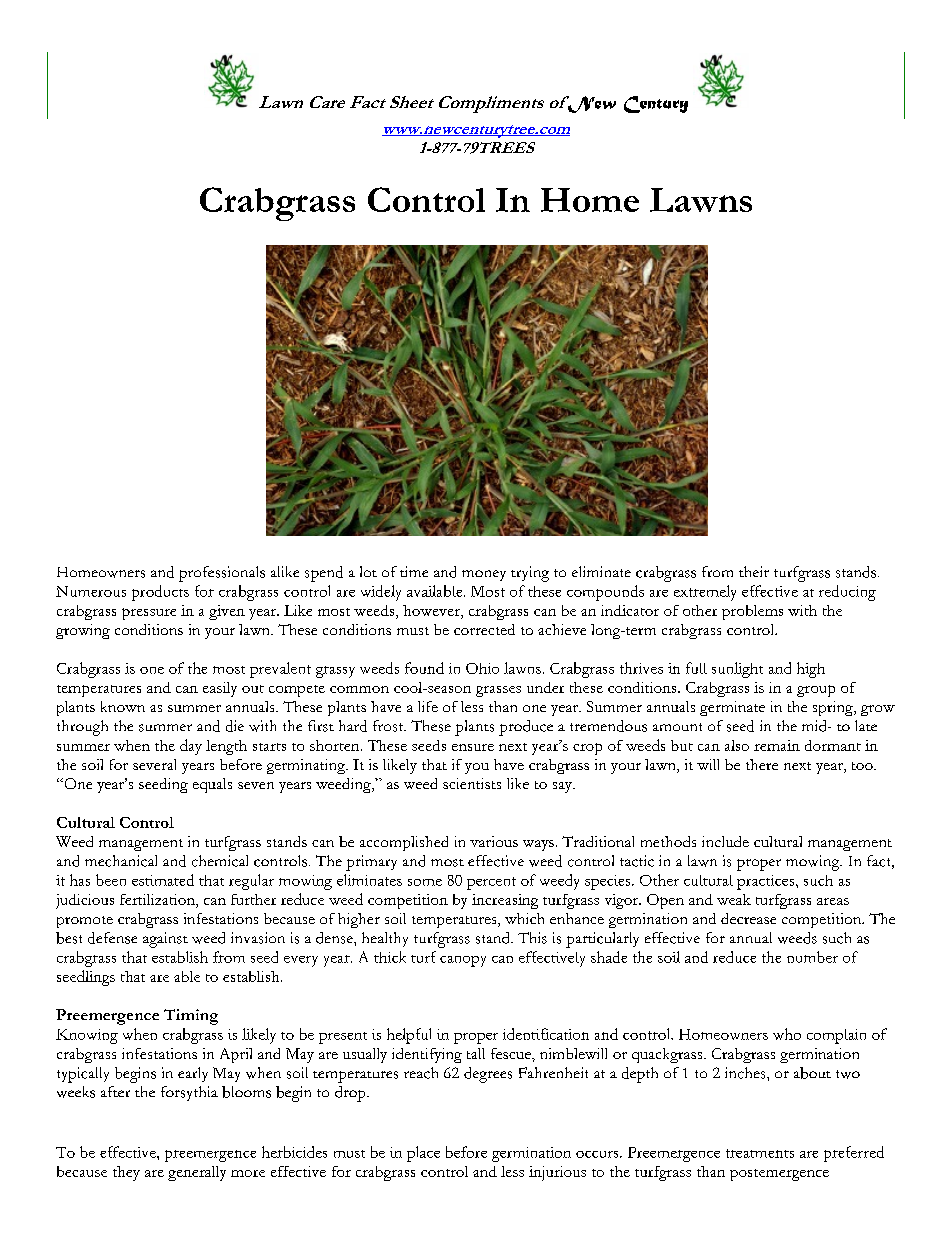 The width and height of the page is (952, 1233). Describe the element at coordinates (163, 880) in the page. I see `estimated` at that location.
